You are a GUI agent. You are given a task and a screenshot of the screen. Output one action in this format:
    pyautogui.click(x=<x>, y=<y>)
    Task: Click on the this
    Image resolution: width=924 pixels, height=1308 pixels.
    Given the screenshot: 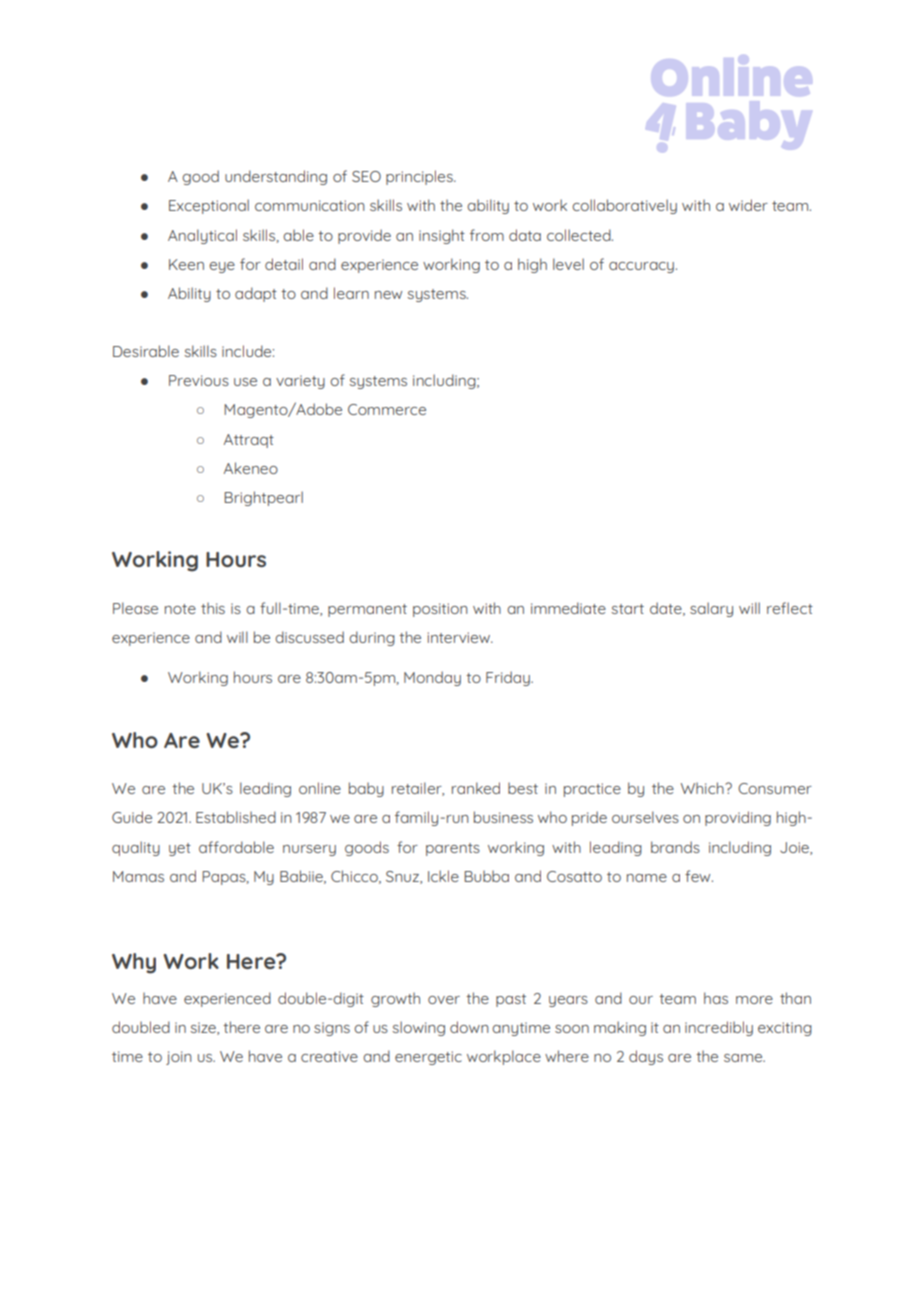 What is the action you would take?
    pyautogui.click(x=213, y=608)
